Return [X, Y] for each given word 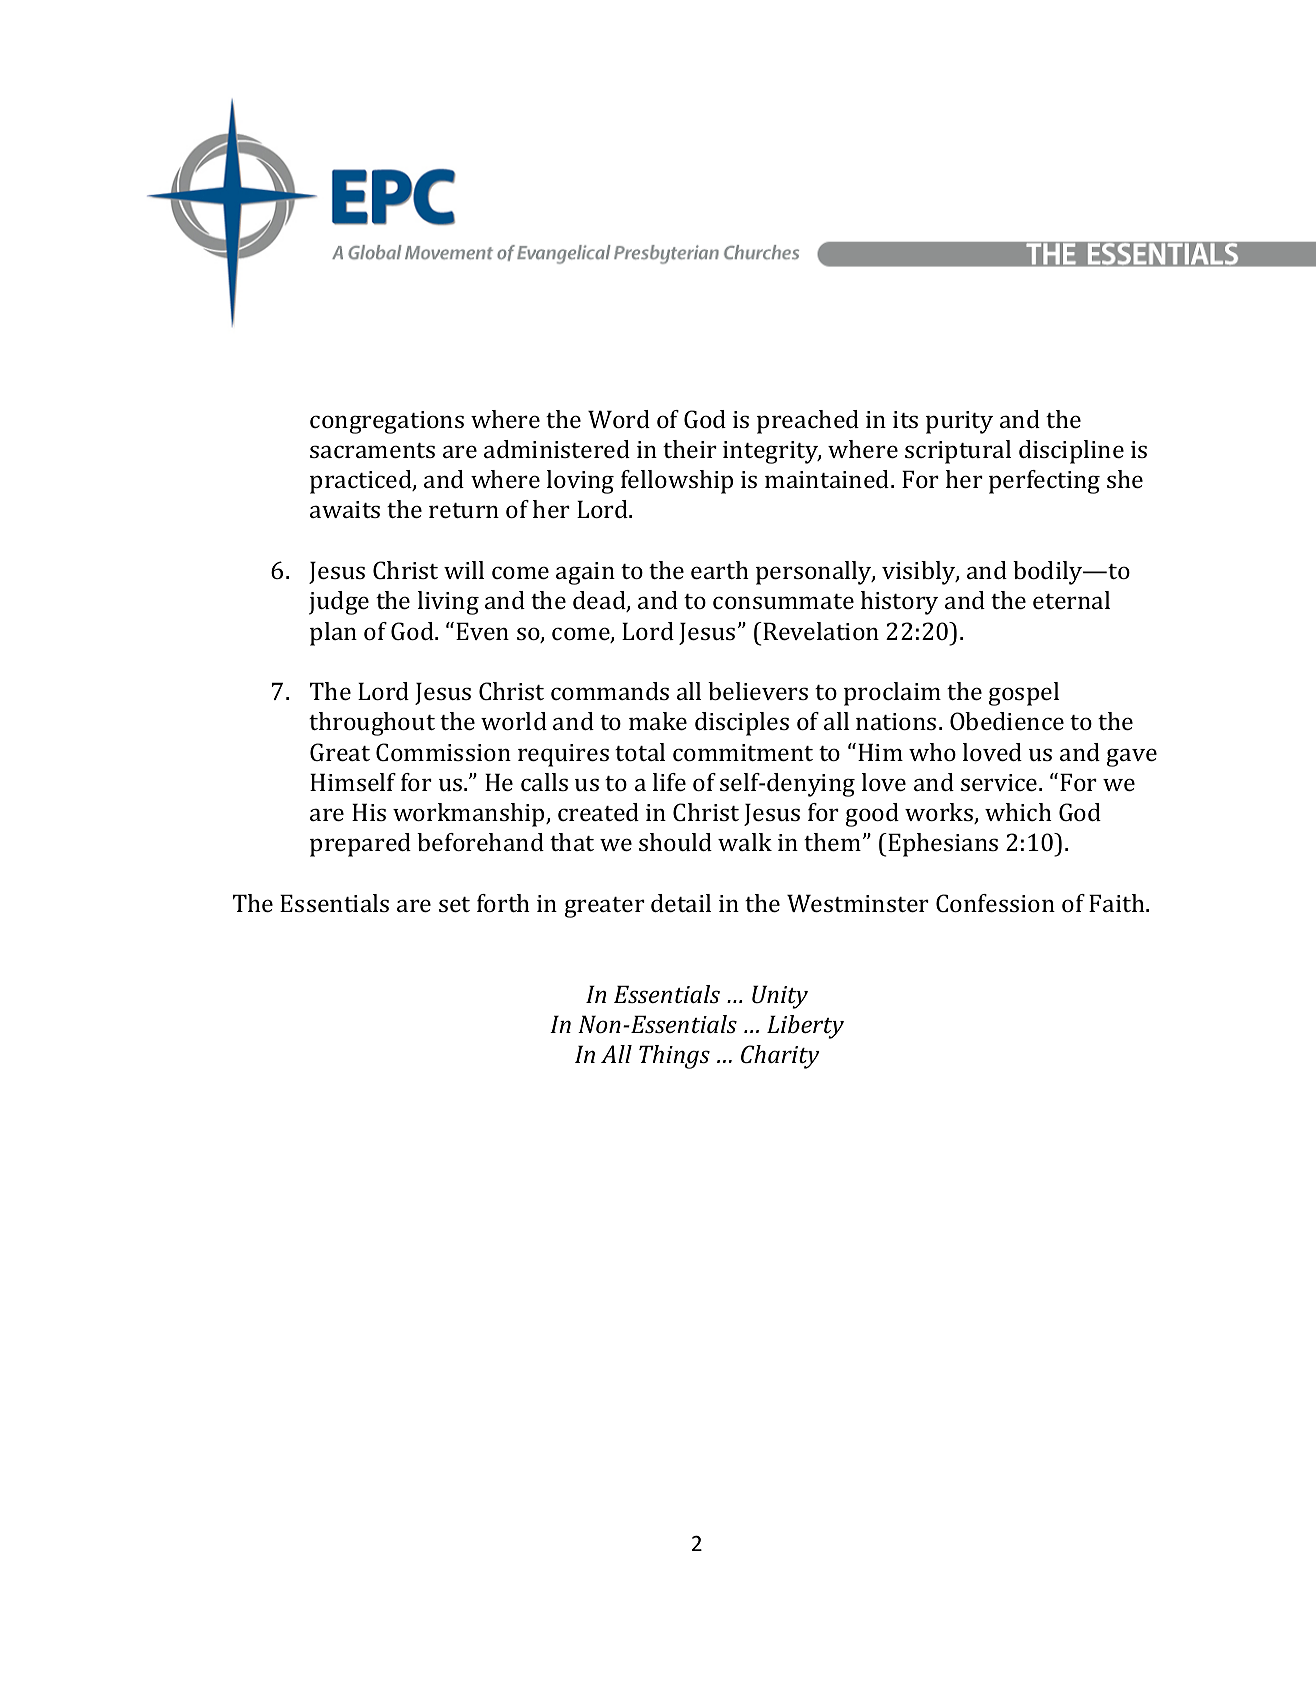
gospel [1024, 694]
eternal [1071, 600]
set [454, 904]
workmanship [470, 815]
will [464, 570]
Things [674, 1057]
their [690, 449]
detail [681, 903]
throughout [372, 724]
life [669, 782]
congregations [387, 422]
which [1018, 812]
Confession [995, 903]
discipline [1071, 452]
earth [720, 570]
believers [758, 691]
